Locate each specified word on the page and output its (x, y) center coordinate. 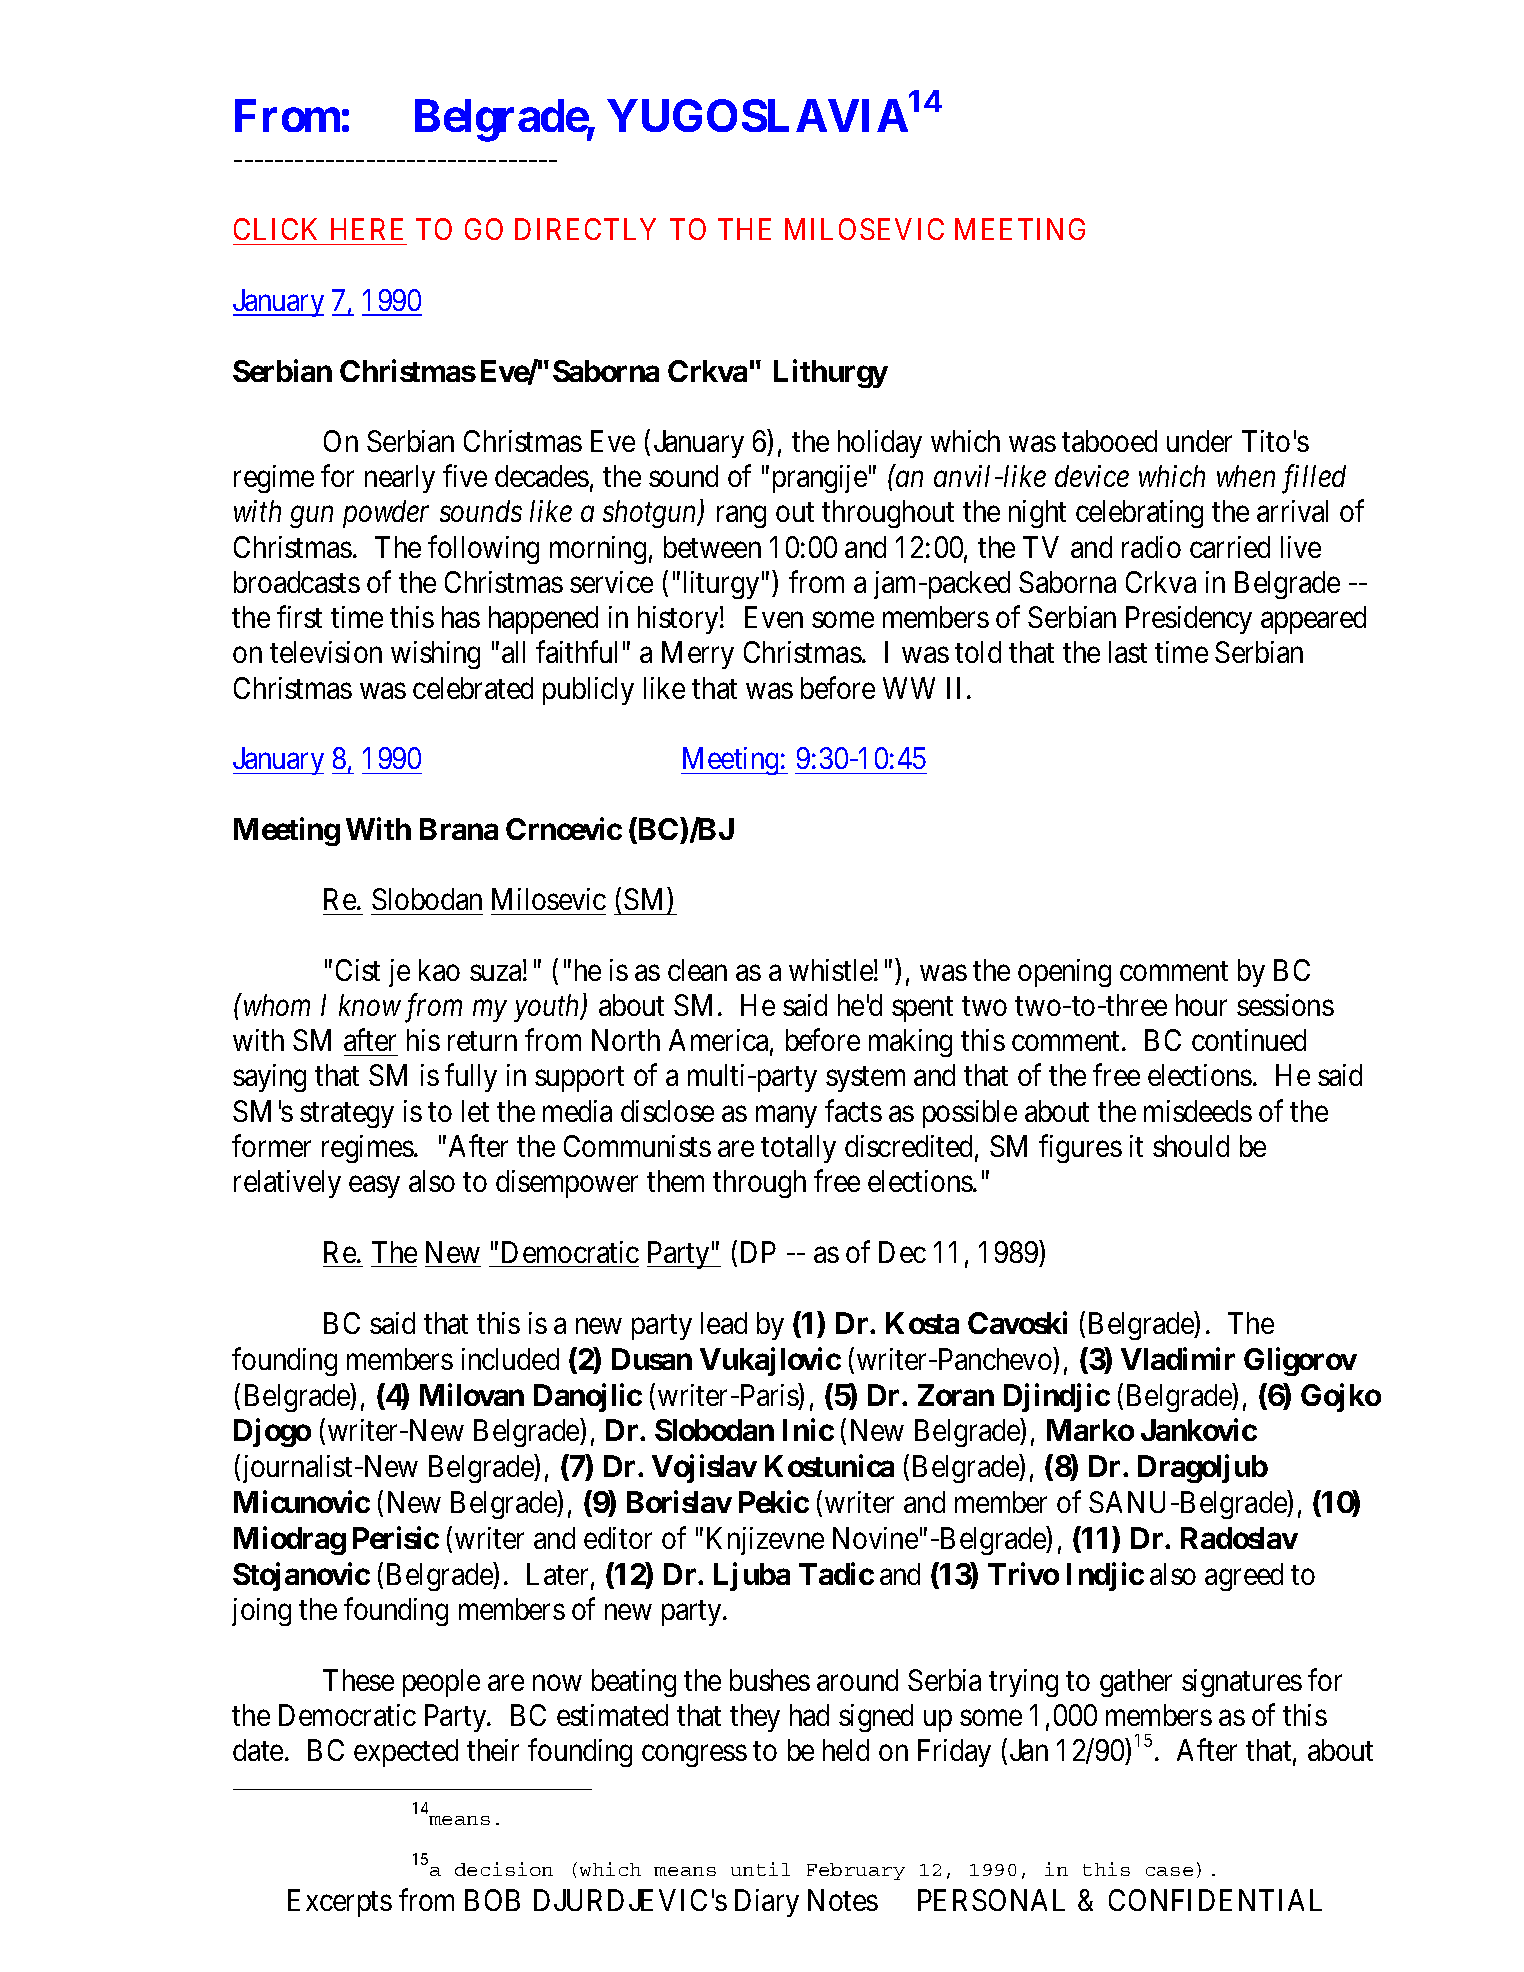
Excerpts (340, 1903)
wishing (435, 655)
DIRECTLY (585, 229)
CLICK (275, 229)
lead (724, 1323)
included (510, 1359)
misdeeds (1198, 1111)
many (786, 1117)
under (1199, 441)
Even (774, 617)
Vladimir (1178, 1358)
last (1128, 652)
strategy (347, 1115)
